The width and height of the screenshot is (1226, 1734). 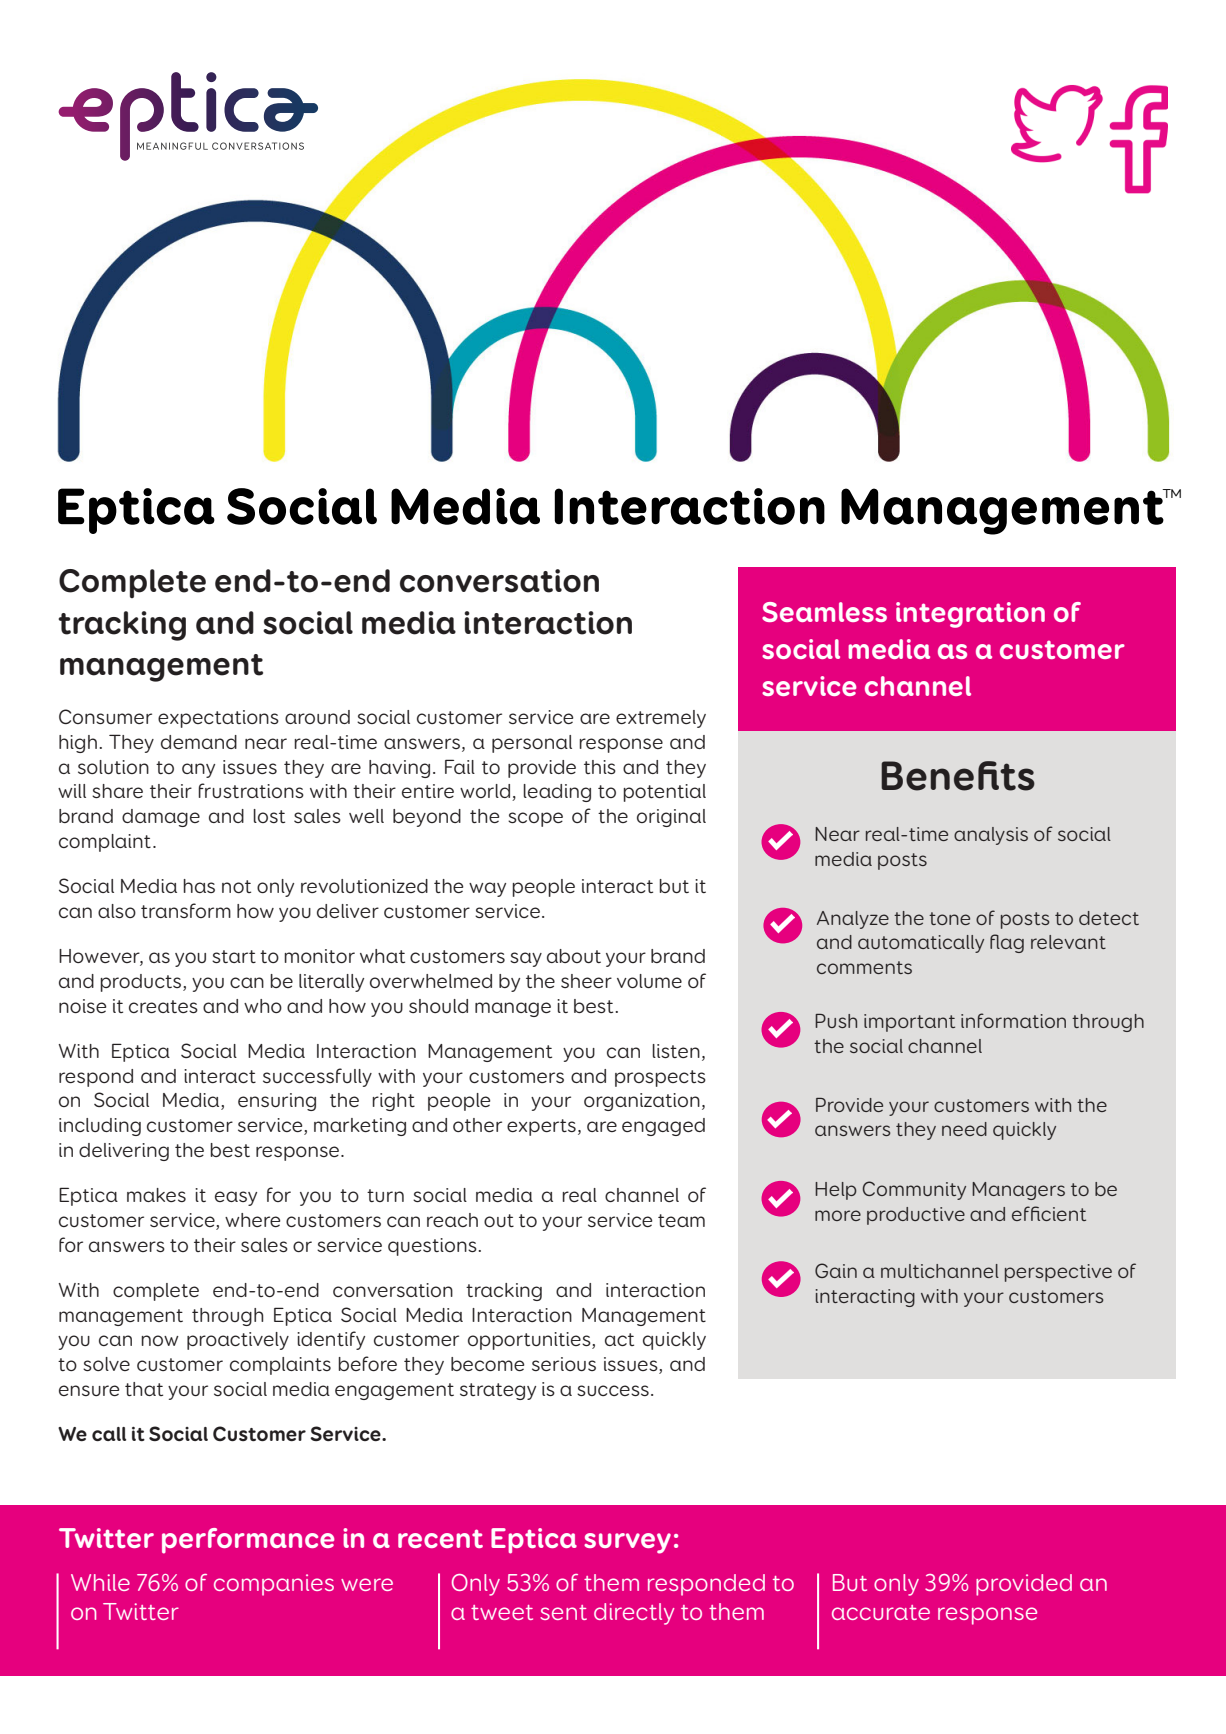 What do you see at coordinates (274, 1585) in the screenshot?
I see `companies` at bounding box center [274, 1585].
